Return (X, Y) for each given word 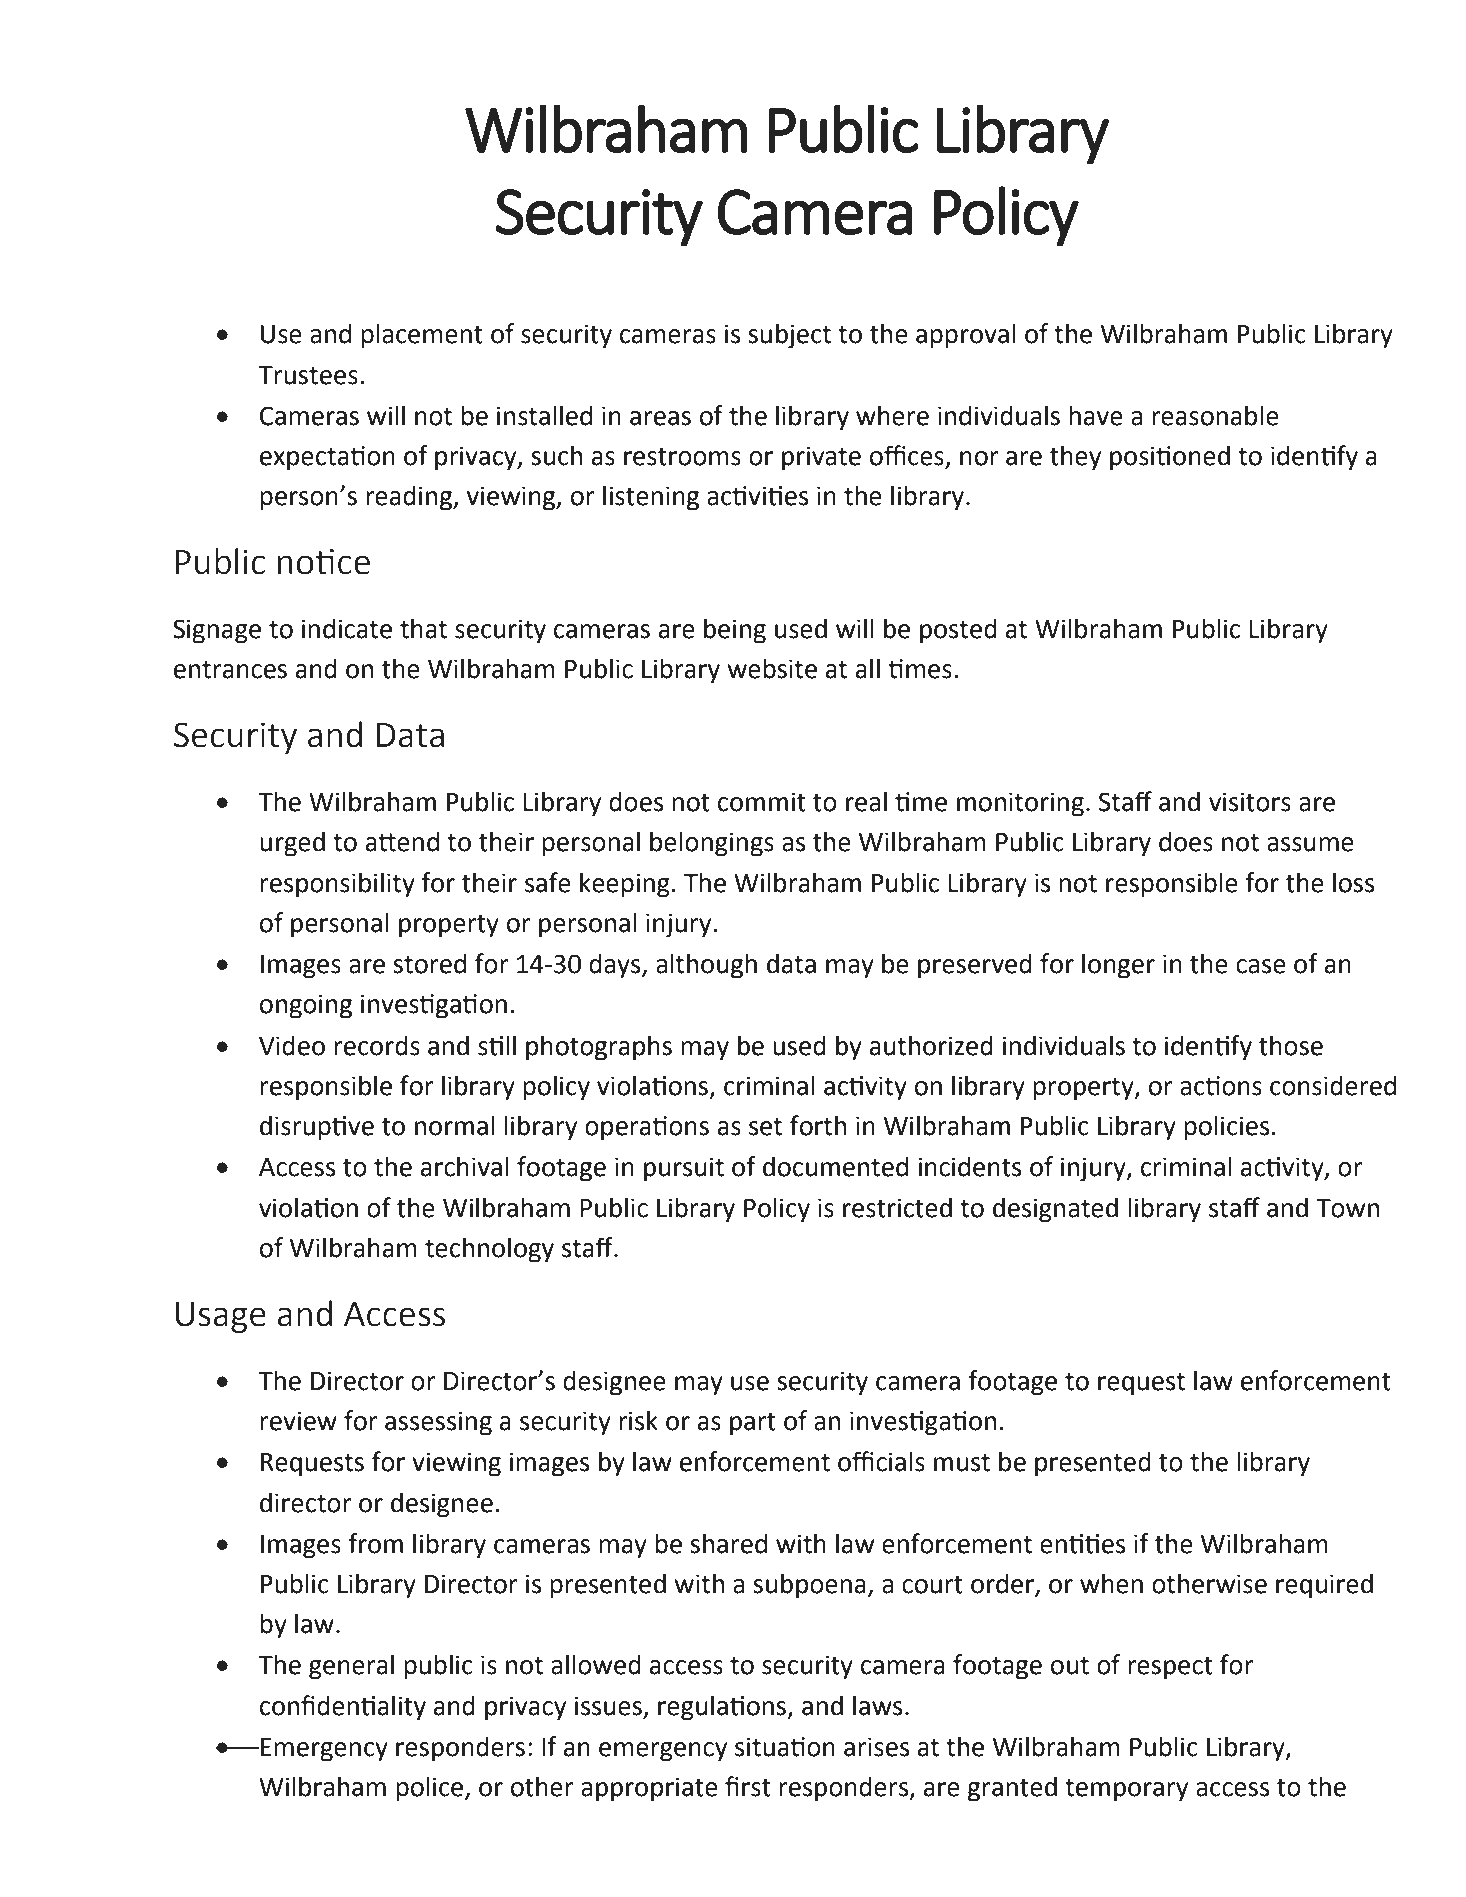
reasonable (1215, 415)
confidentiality (343, 1708)
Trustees (308, 375)
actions (1221, 1086)
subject (789, 336)
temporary (1126, 1790)
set (765, 1127)
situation (785, 1747)
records (377, 1045)
